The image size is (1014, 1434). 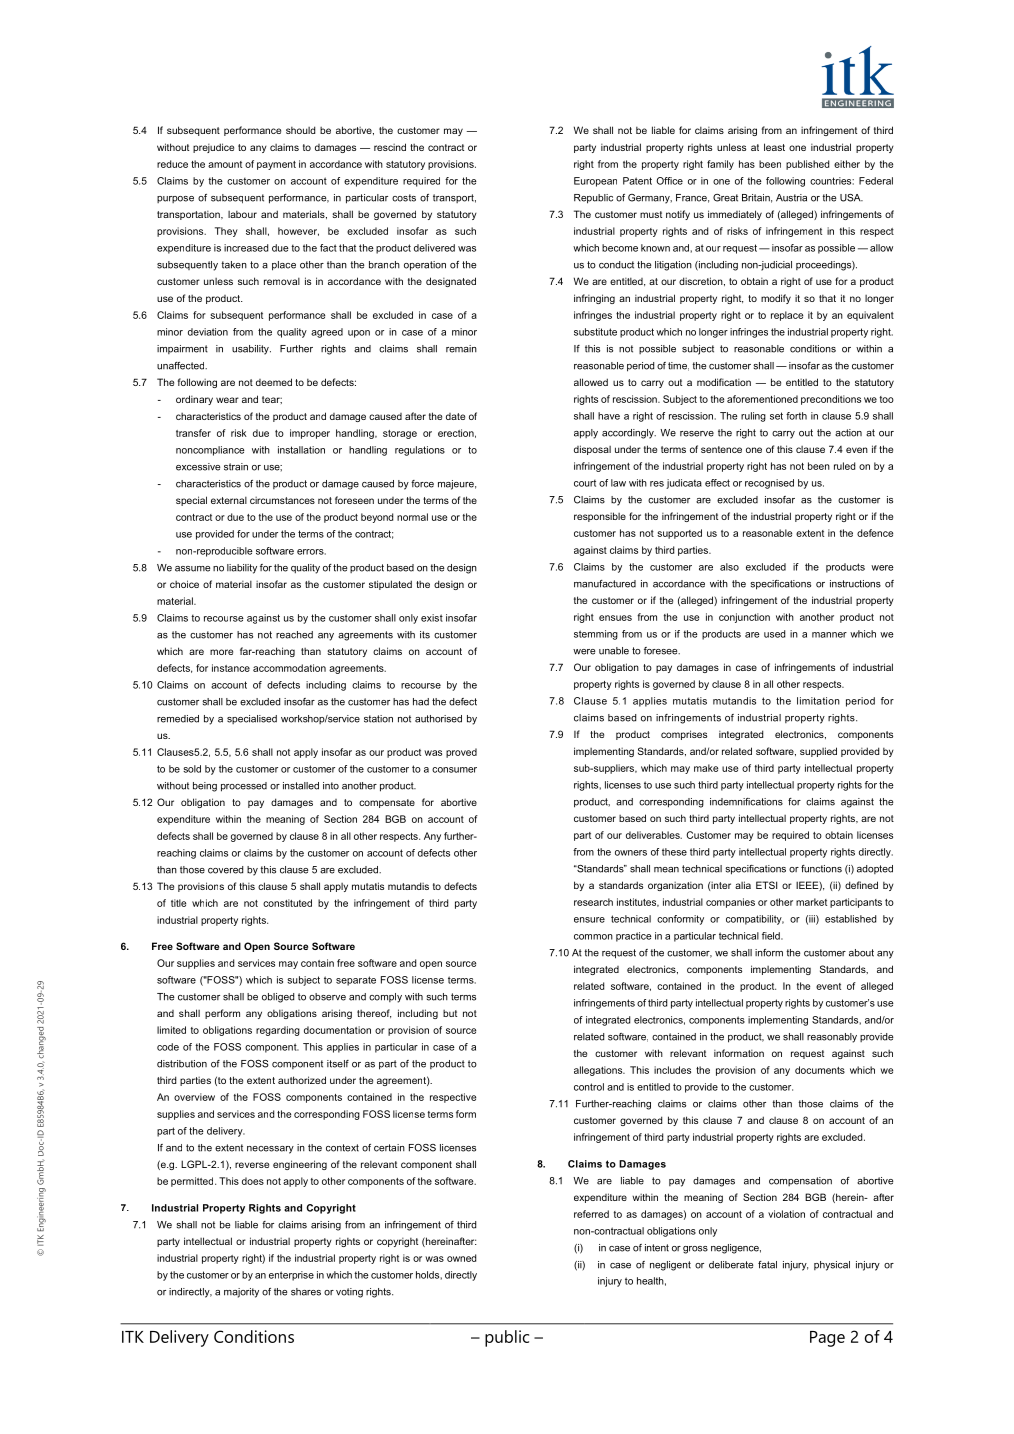 I want to click on strain, so click(x=236, y=467).
